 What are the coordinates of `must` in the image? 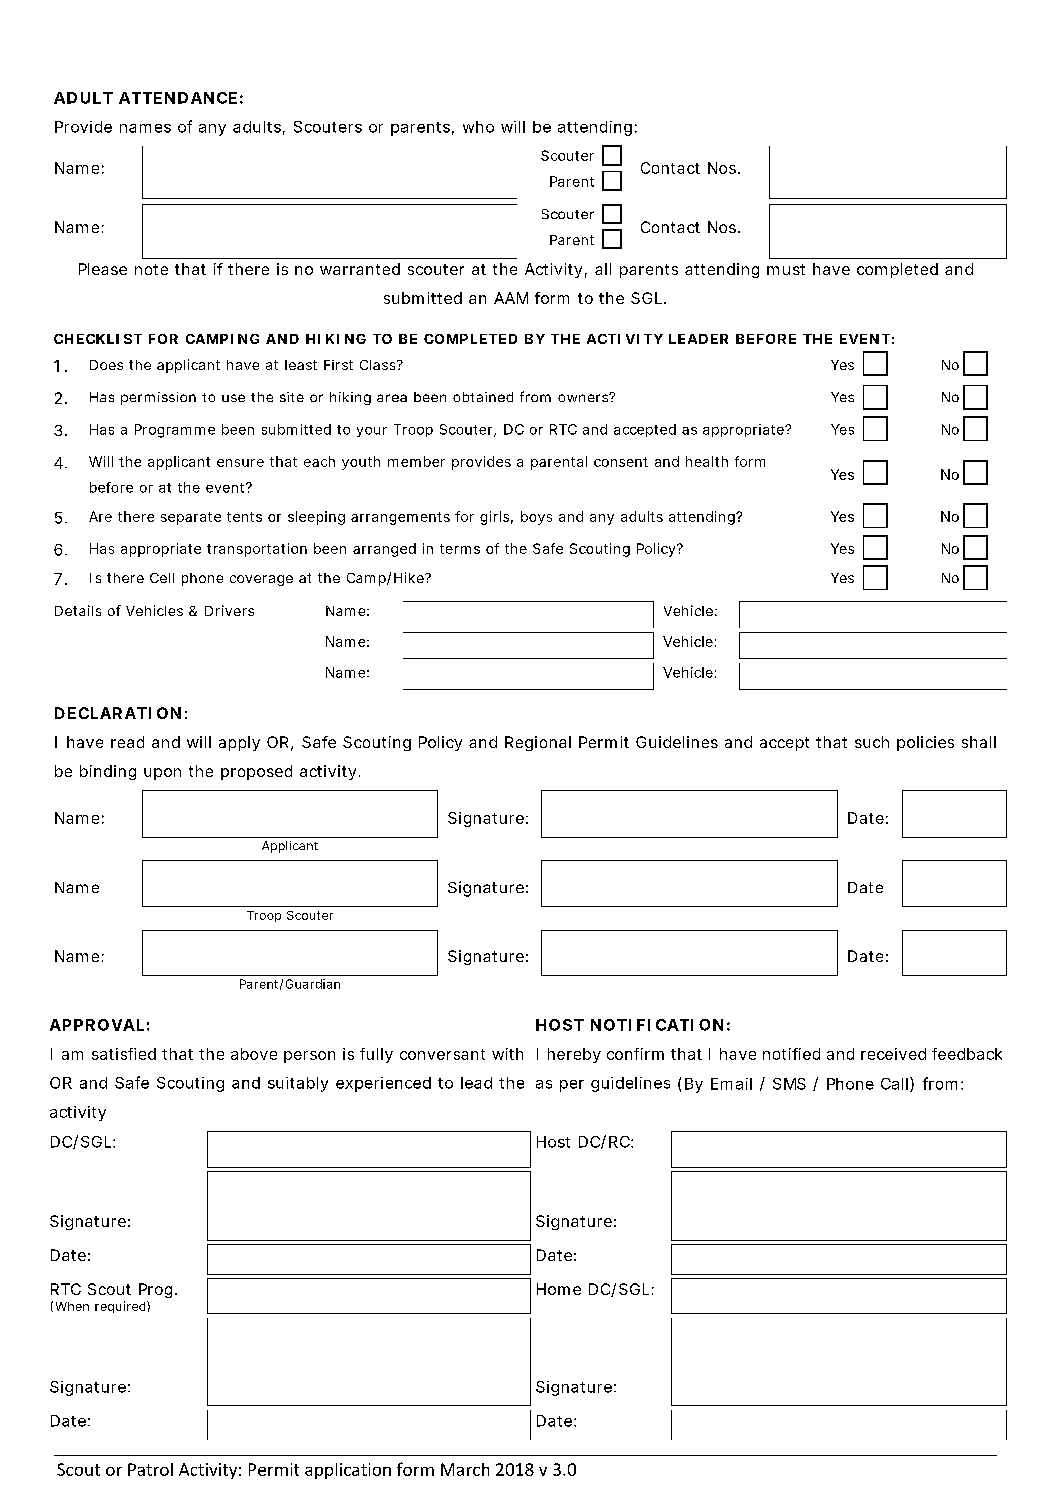 It's located at (786, 269).
